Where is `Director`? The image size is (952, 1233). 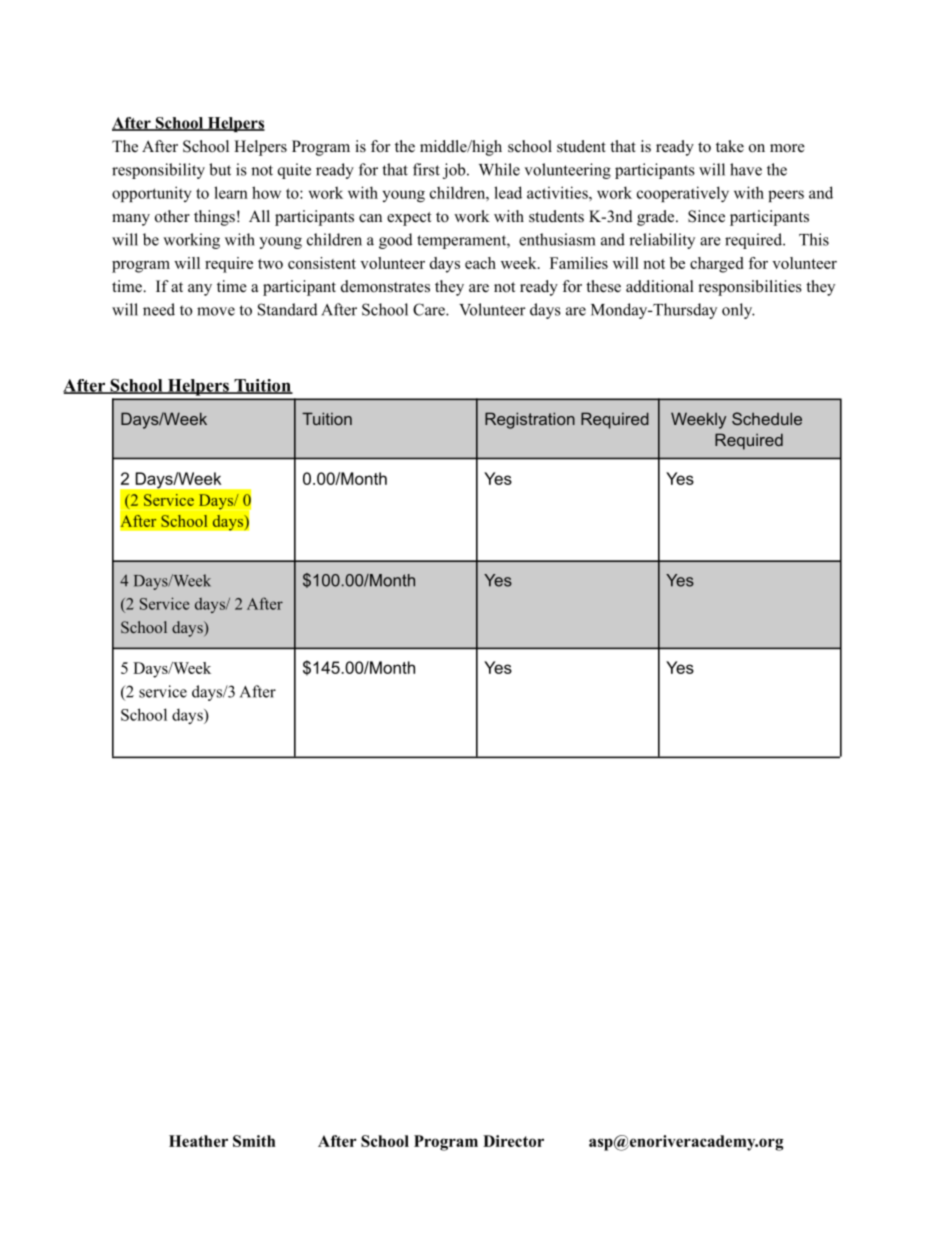
Director is located at coordinates (513, 1141).
